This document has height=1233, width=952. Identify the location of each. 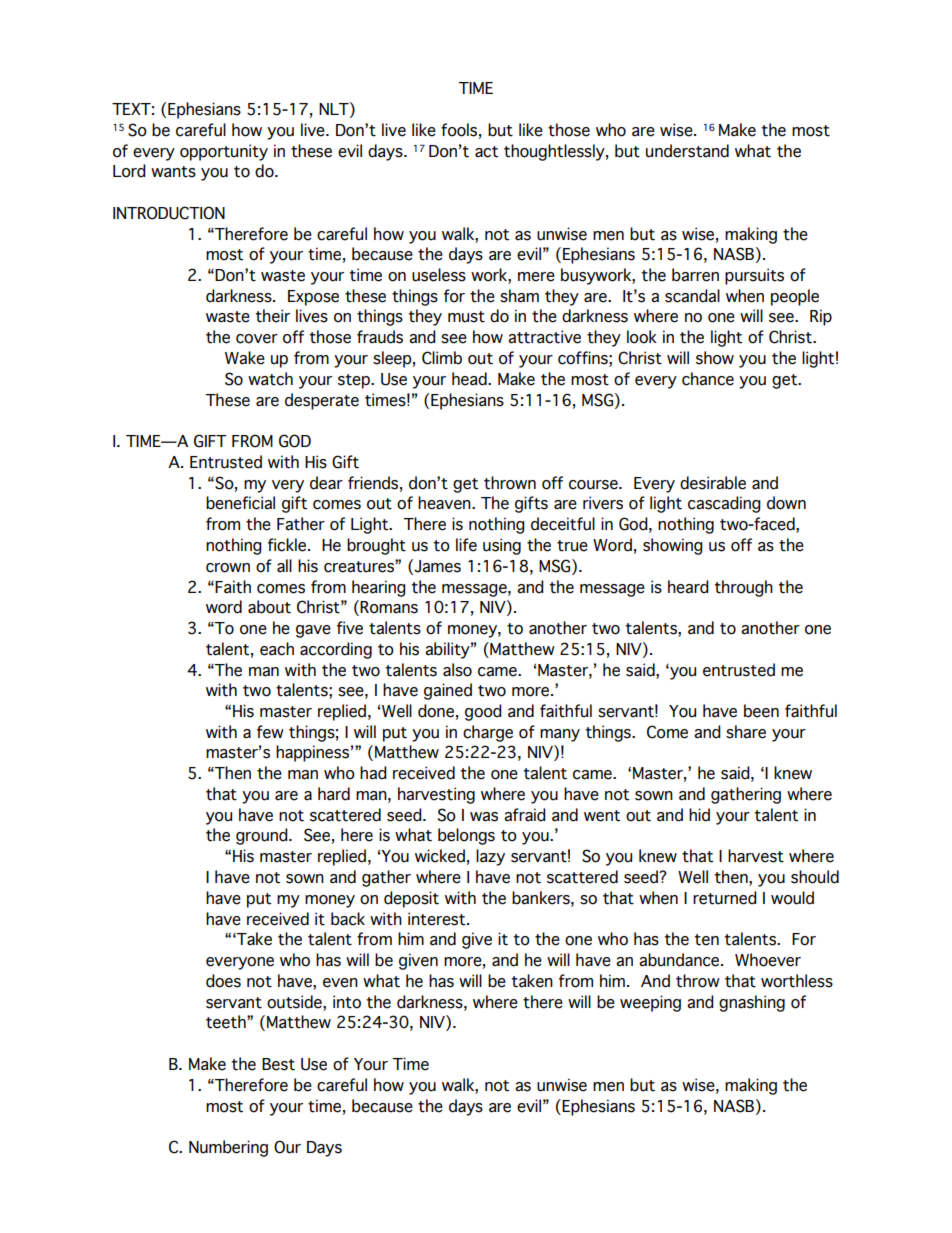
(277, 649).
